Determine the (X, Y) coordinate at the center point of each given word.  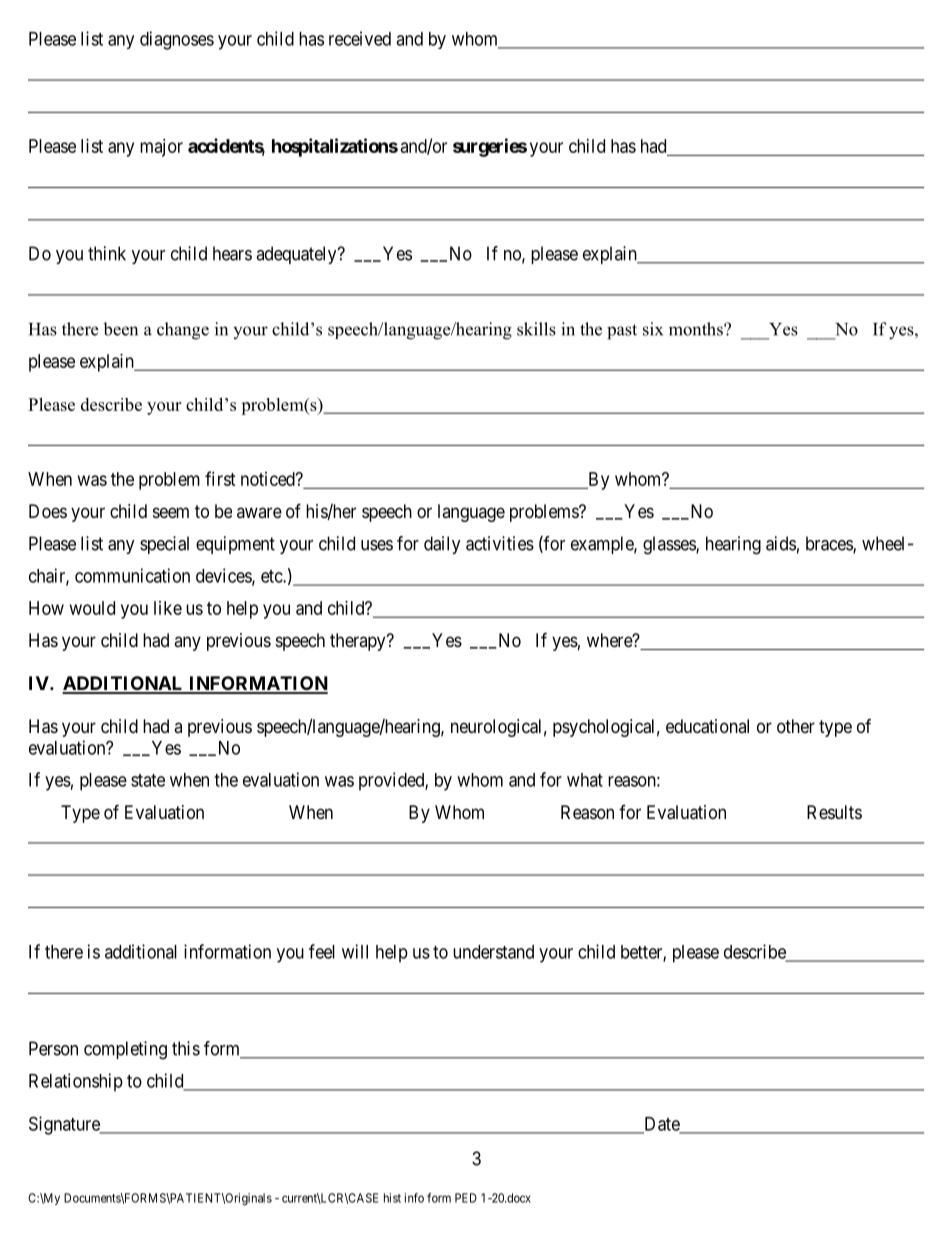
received (360, 38)
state (148, 780)
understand (493, 952)
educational (707, 726)
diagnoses (177, 40)
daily (442, 545)
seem (171, 512)
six (653, 329)
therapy (359, 642)
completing (125, 1050)
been (120, 329)
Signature (65, 1125)
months (697, 329)
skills (536, 329)
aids (781, 543)
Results (834, 812)
